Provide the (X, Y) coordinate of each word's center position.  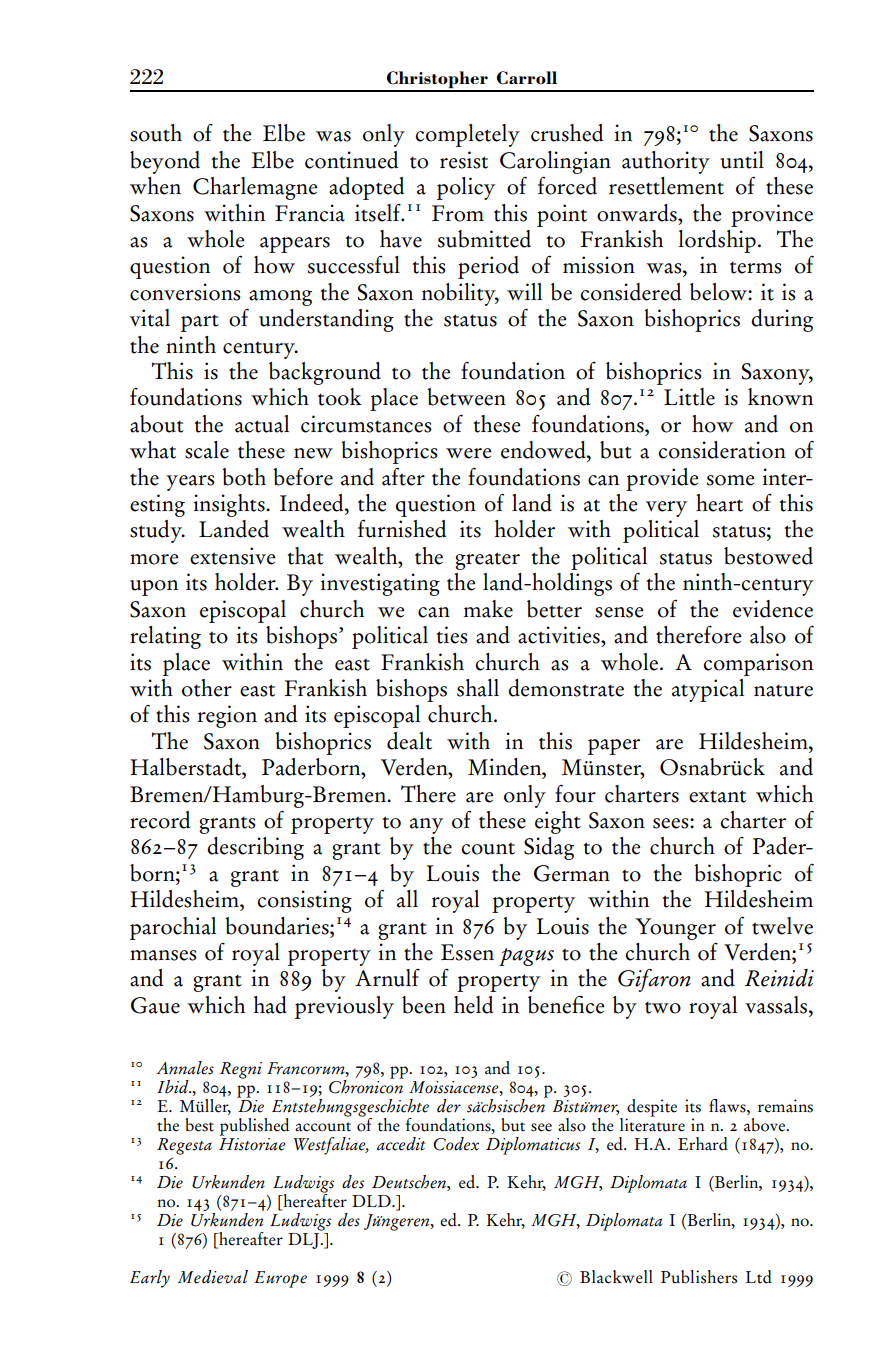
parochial (173, 928)
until (742, 160)
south (156, 133)
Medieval (213, 1277)
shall (478, 688)
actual (262, 424)
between (466, 397)
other (207, 688)
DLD (372, 1201)
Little (689, 397)
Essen (467, 952)
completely (467, 135)
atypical (708, 690)
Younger (675, 929)
